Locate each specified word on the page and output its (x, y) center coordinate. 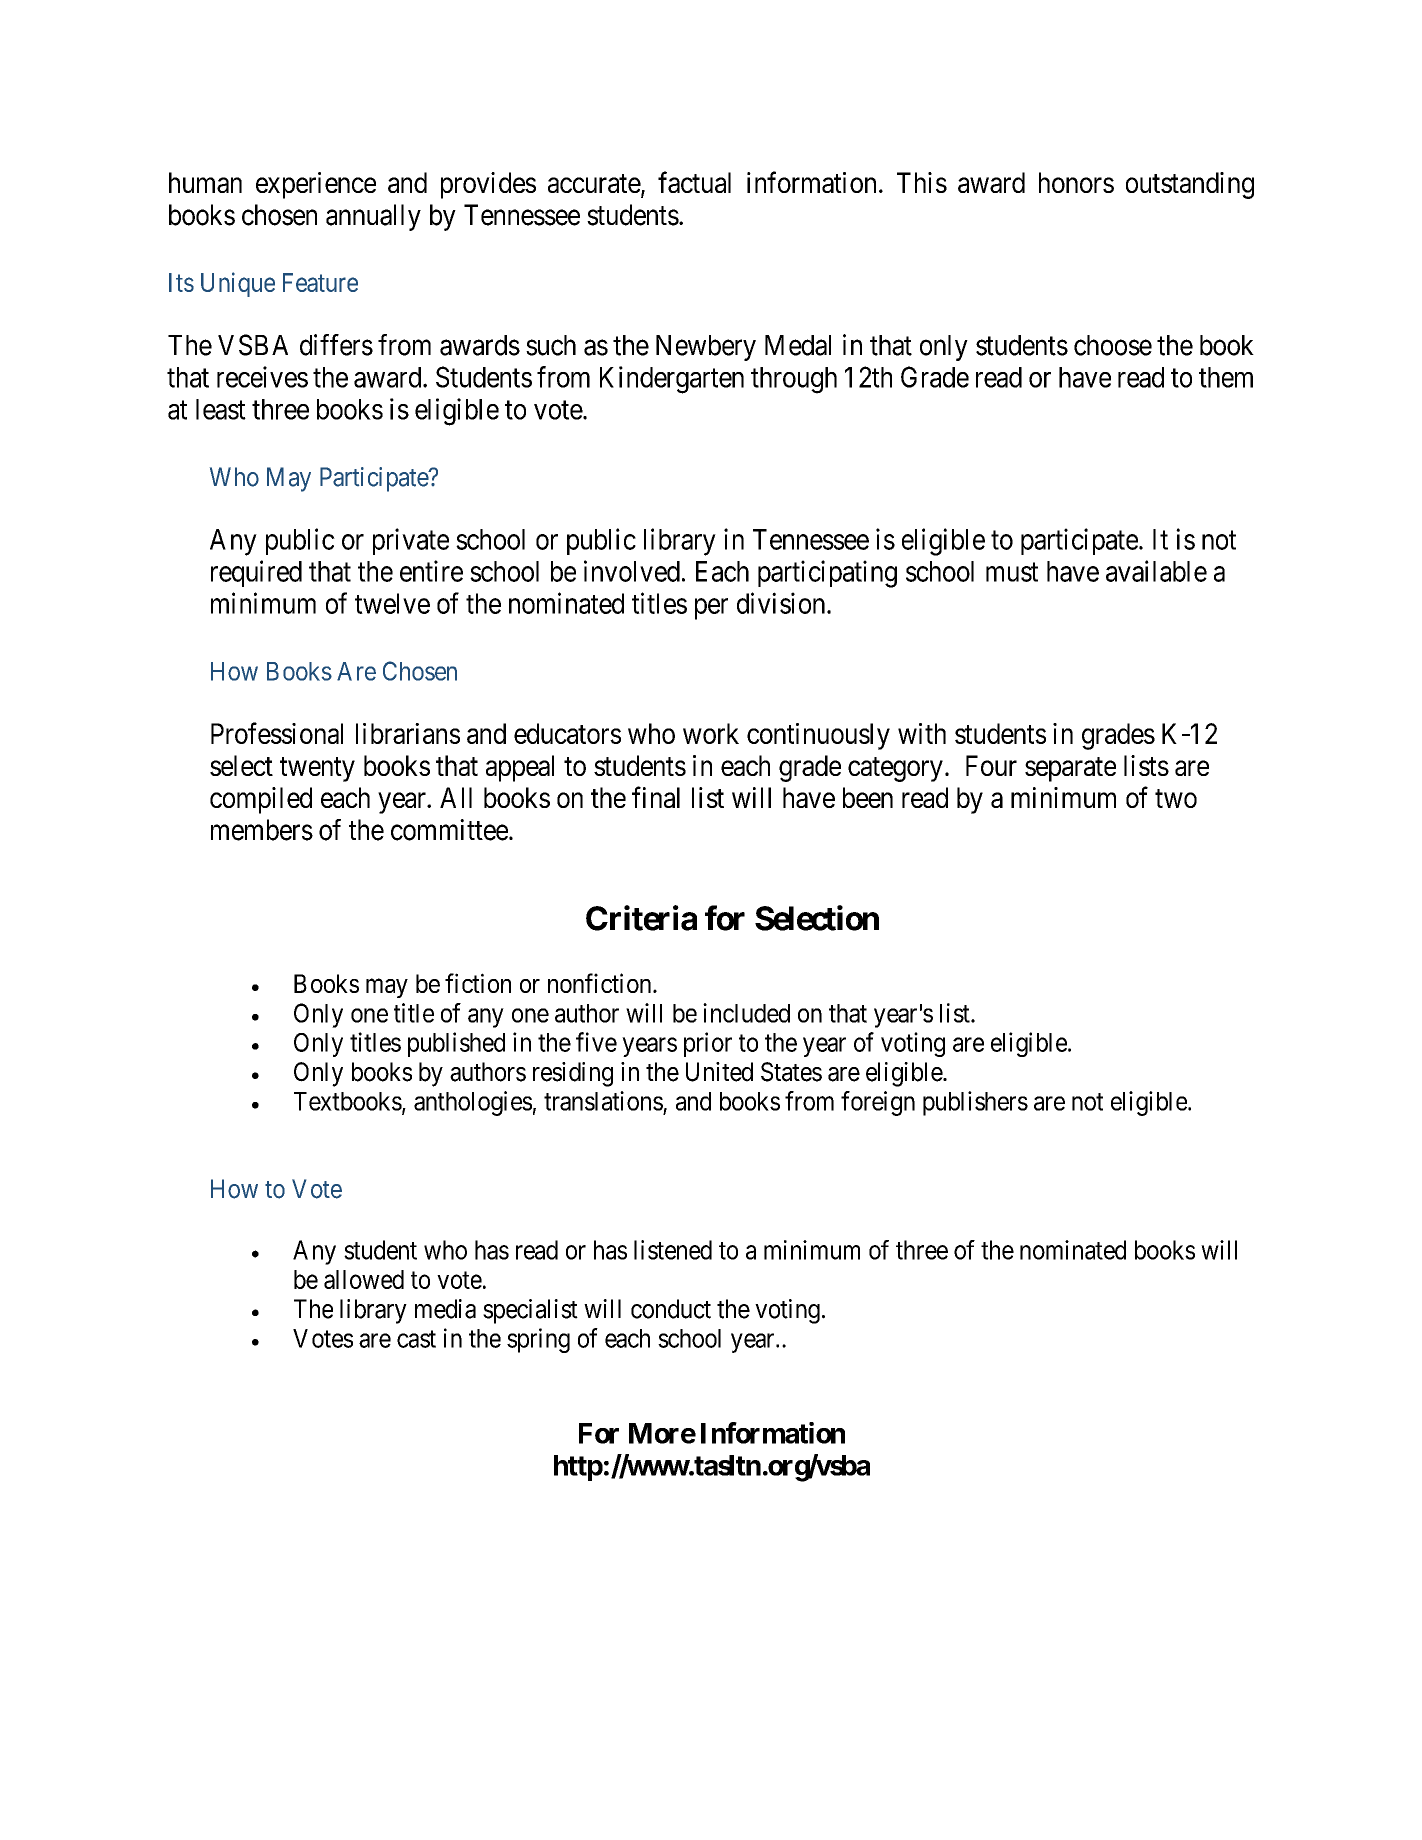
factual (694, 182)
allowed (364, 1279)
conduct (671, 1309)
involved (632, 571)
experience (316, 185)
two (1176, 798)
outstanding (1190, 185)
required (256, 573)
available (1156, 571)
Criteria (641, 918)
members (262, 830)
